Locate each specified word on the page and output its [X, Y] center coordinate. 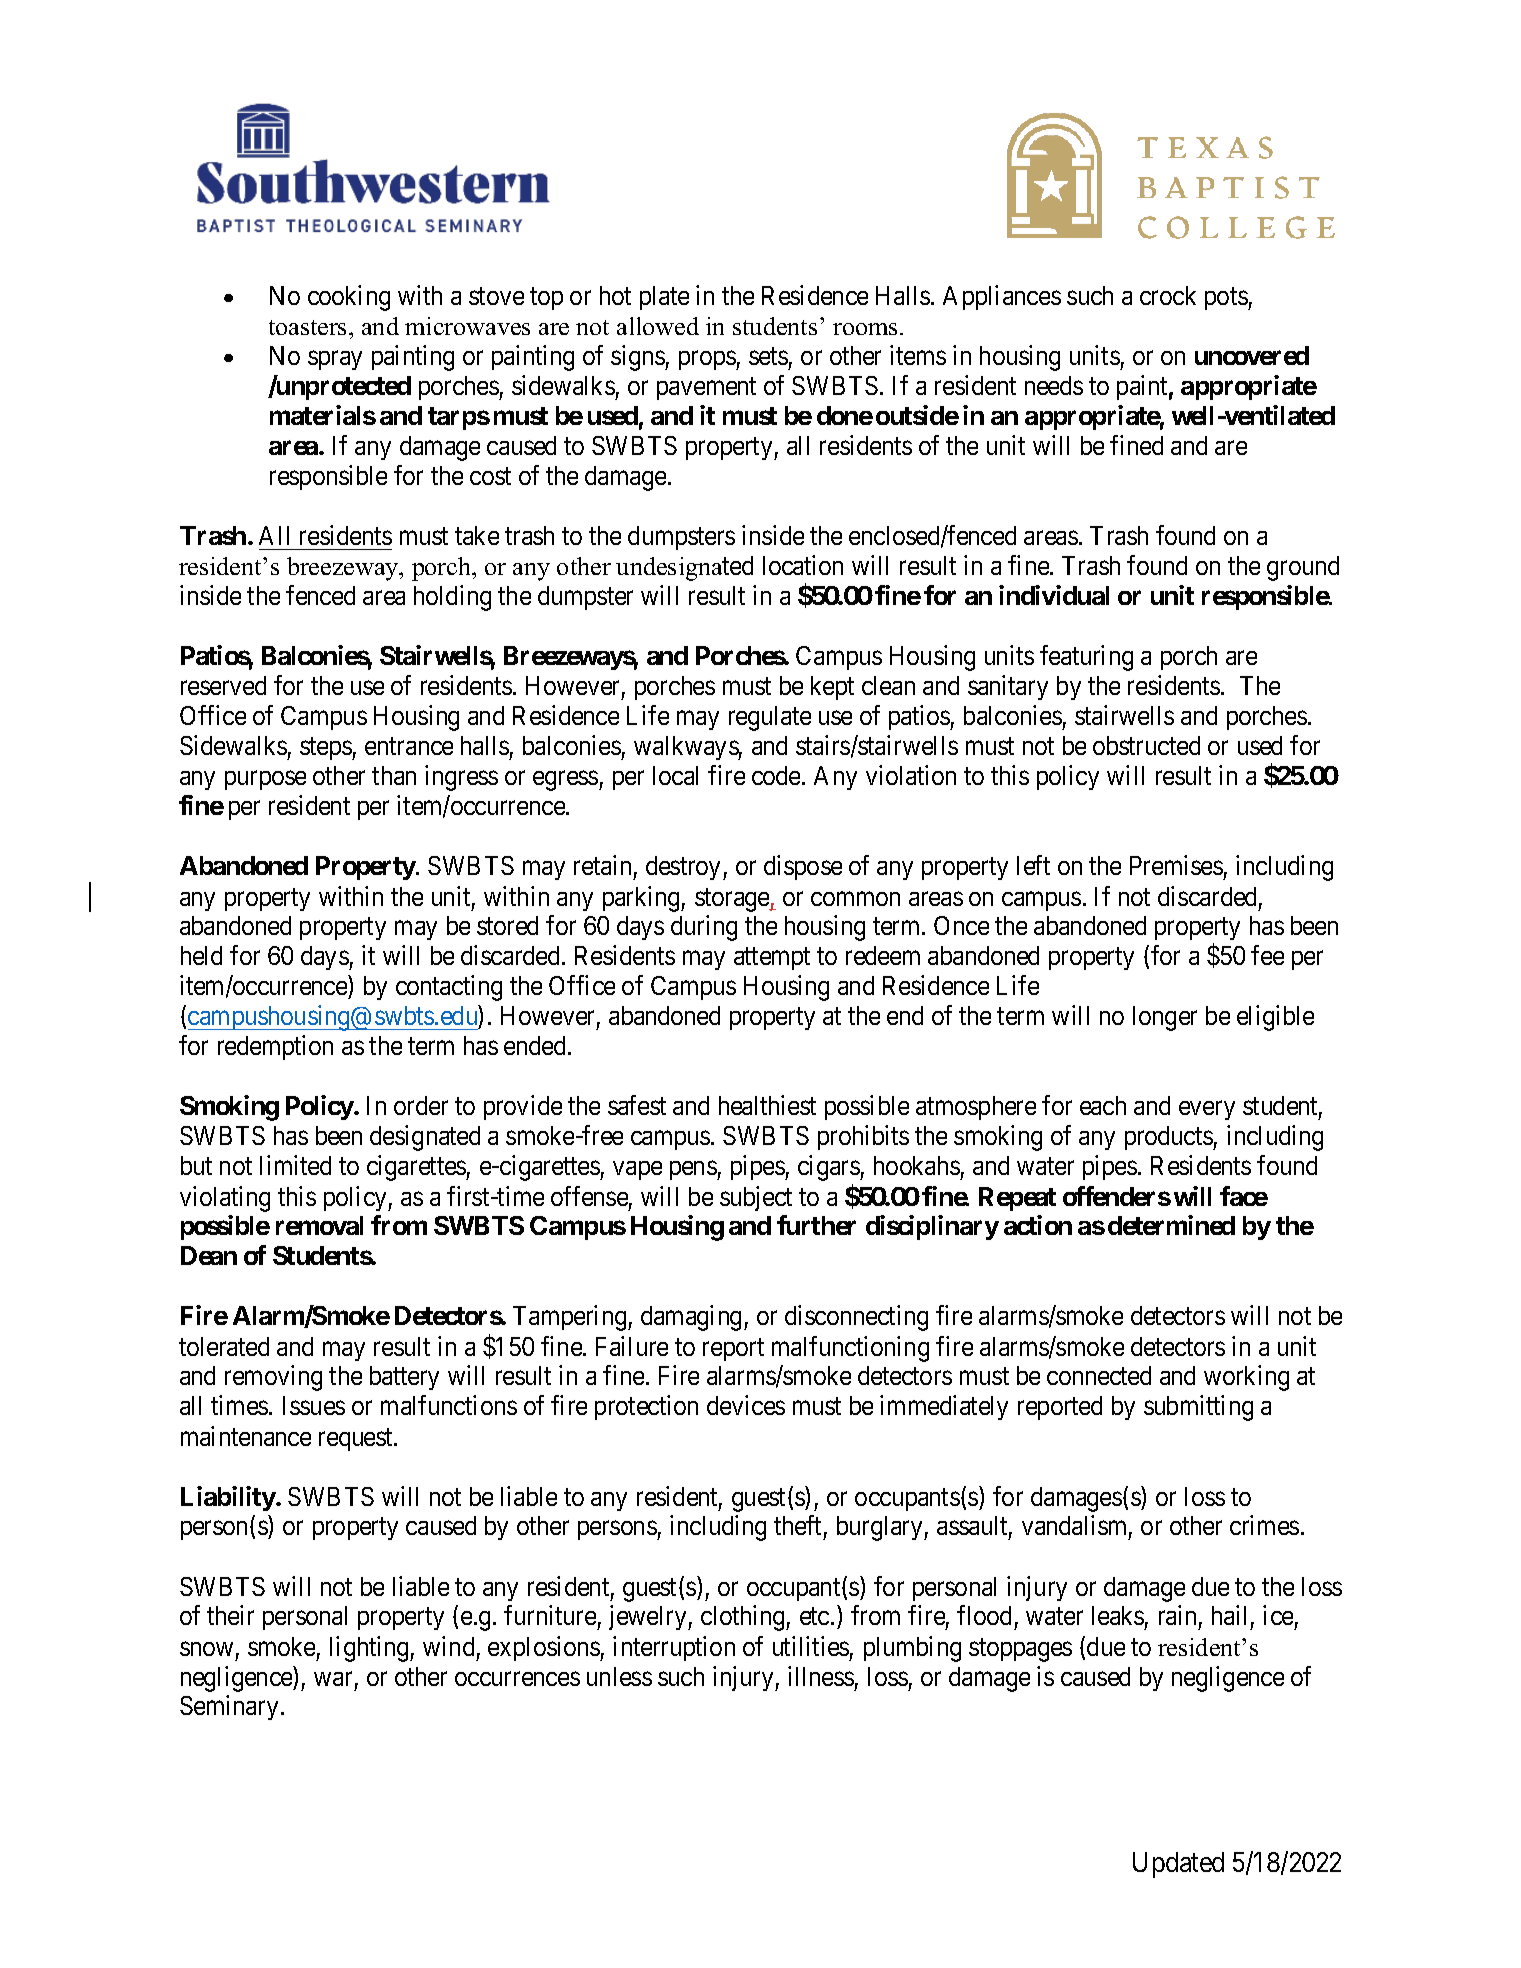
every [1207, 1110]
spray [335, 360]
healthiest [767, 1105]
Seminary [229, 1708]
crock [1168, 295]
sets [768, 356]
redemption [275, 1048]
